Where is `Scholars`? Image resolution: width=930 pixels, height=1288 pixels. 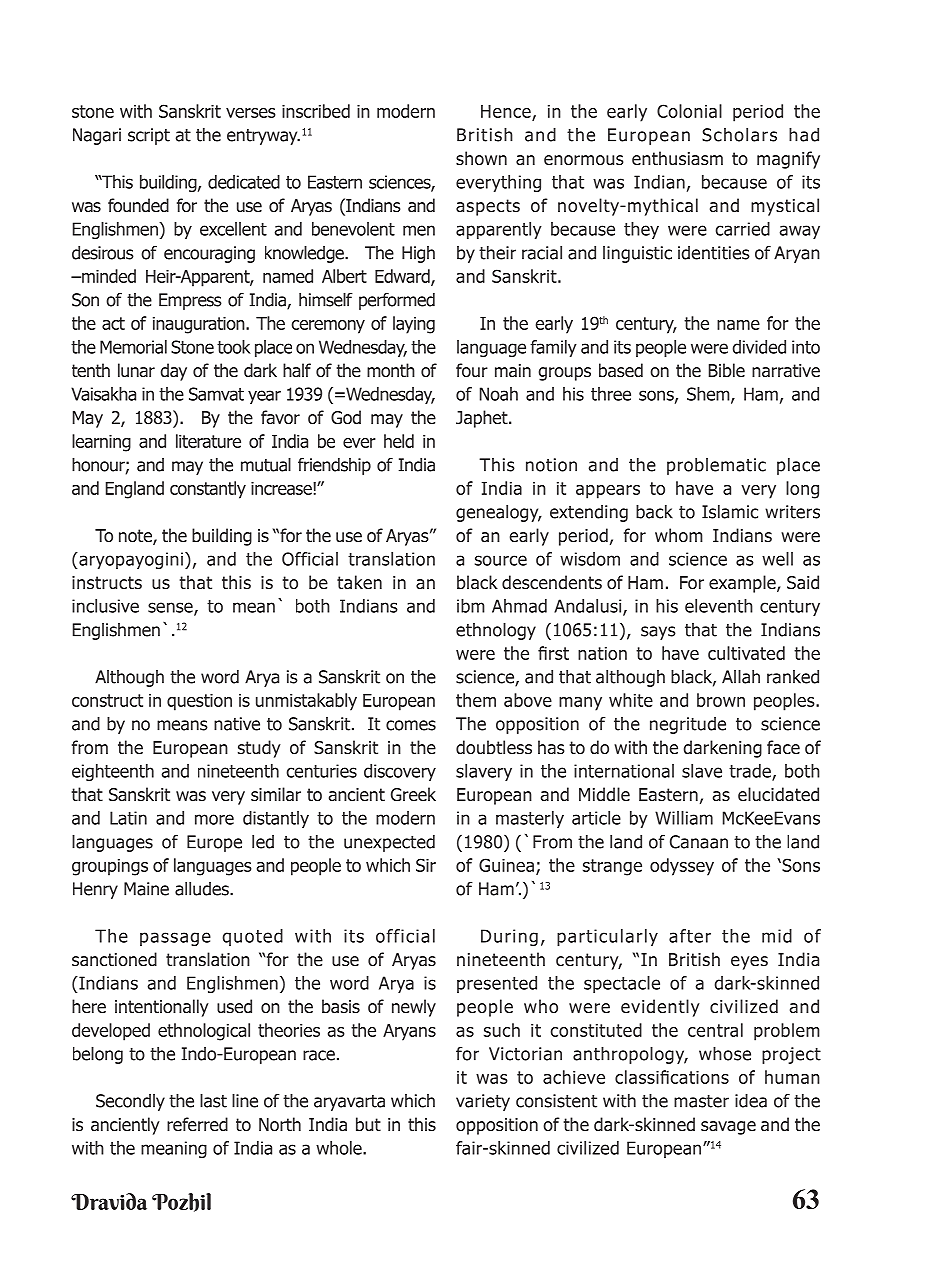 Scholars is located at coordinates (739, 135).
